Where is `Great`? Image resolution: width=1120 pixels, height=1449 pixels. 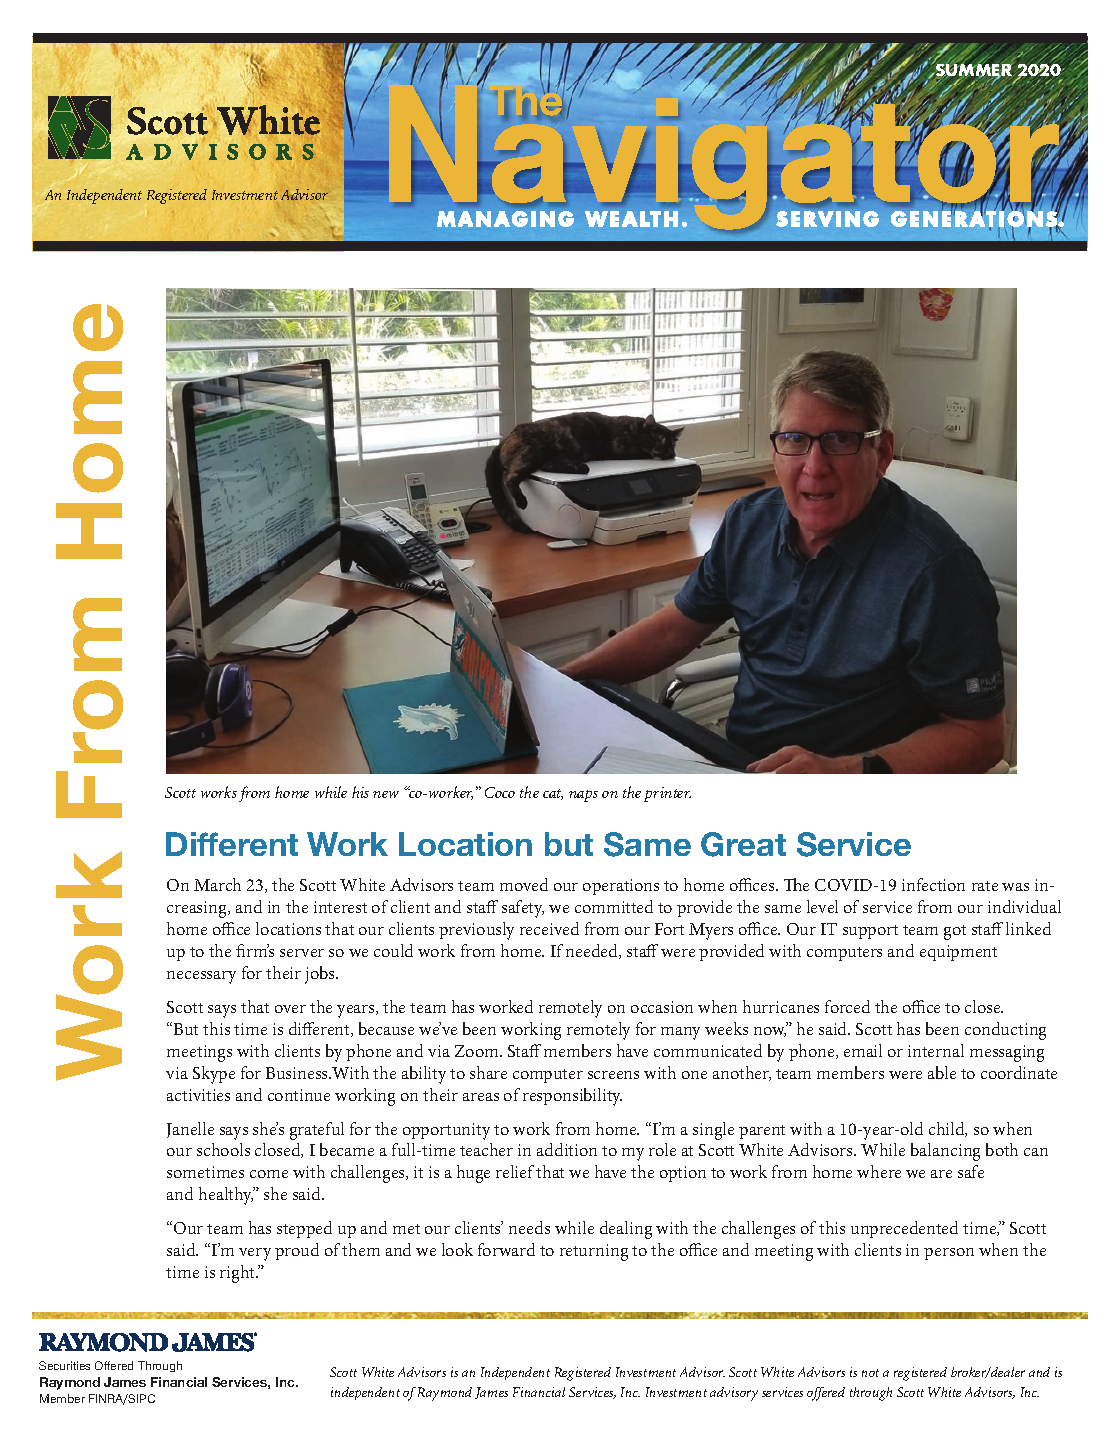 Great is located at coordinates (743, 844).
